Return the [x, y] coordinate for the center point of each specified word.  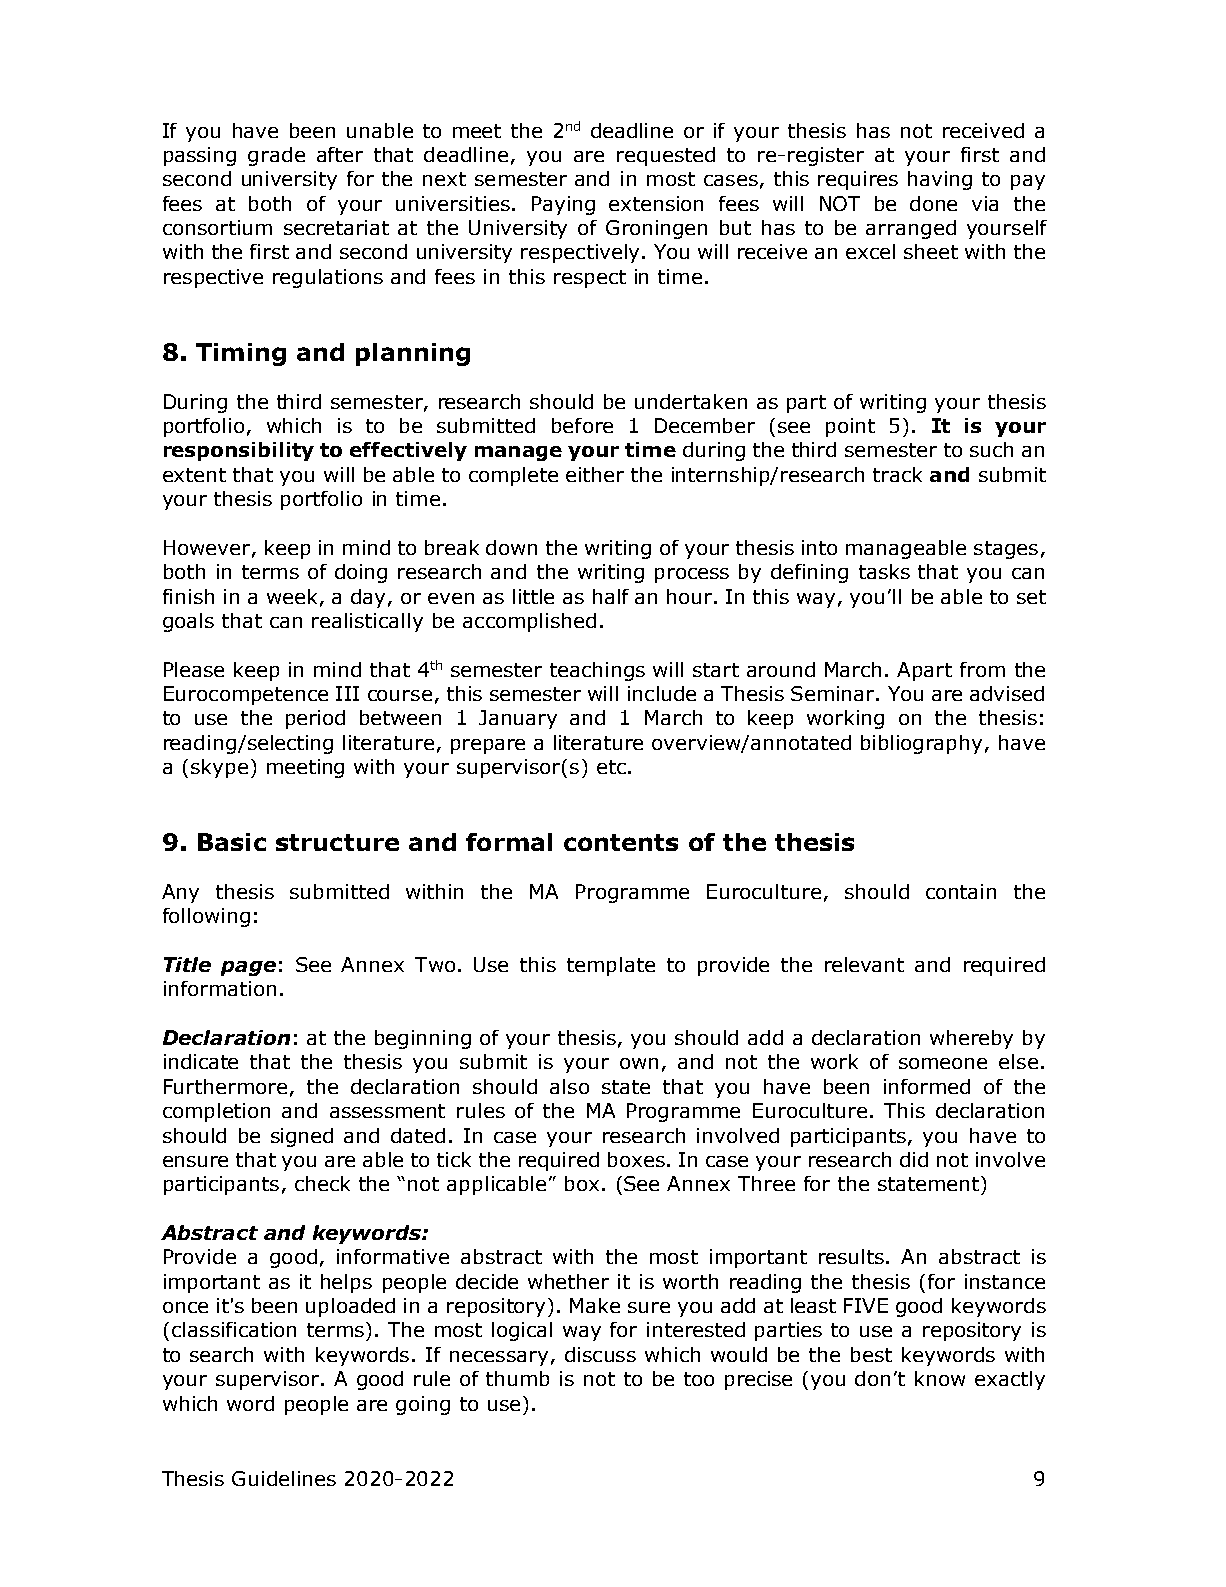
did [914, 1159]
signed [302, 1137]
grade [276, 156]
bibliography [921, 744]
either [595, 474]
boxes [636, 1159]
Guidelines [284, 1478]
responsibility [239, 451]
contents [621, 842]
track [897, 474]
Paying [563, 205]
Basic [232, 842]
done [933, 203]
